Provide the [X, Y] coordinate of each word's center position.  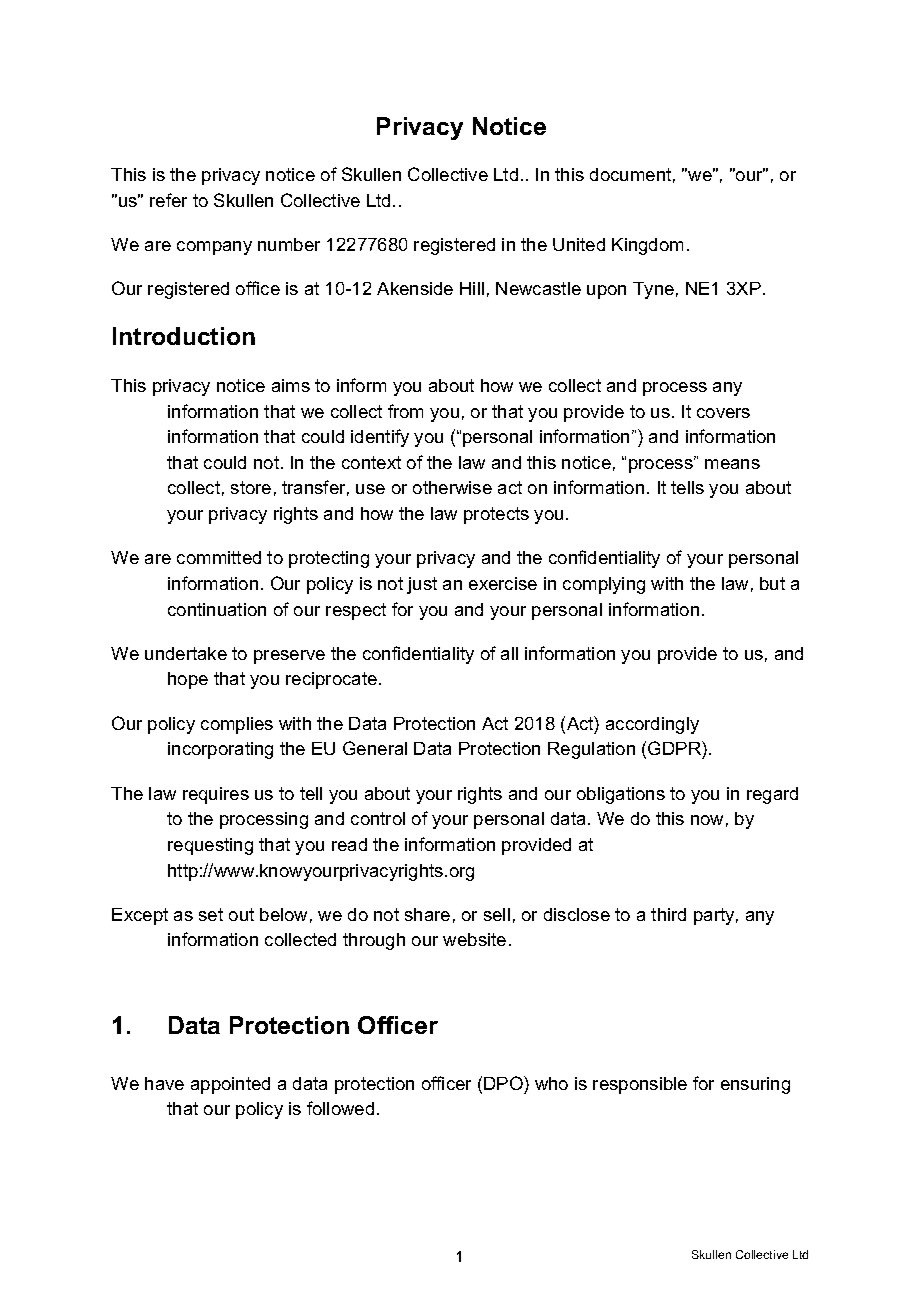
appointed [230, 1085]
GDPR [675, 750]
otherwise [452, 487]
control [378, 818]
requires [216, 795]
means [732, 464]
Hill [472, 288]
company [214, 248]
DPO [504, 1083]
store [251, 487]
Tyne [653, 290]
